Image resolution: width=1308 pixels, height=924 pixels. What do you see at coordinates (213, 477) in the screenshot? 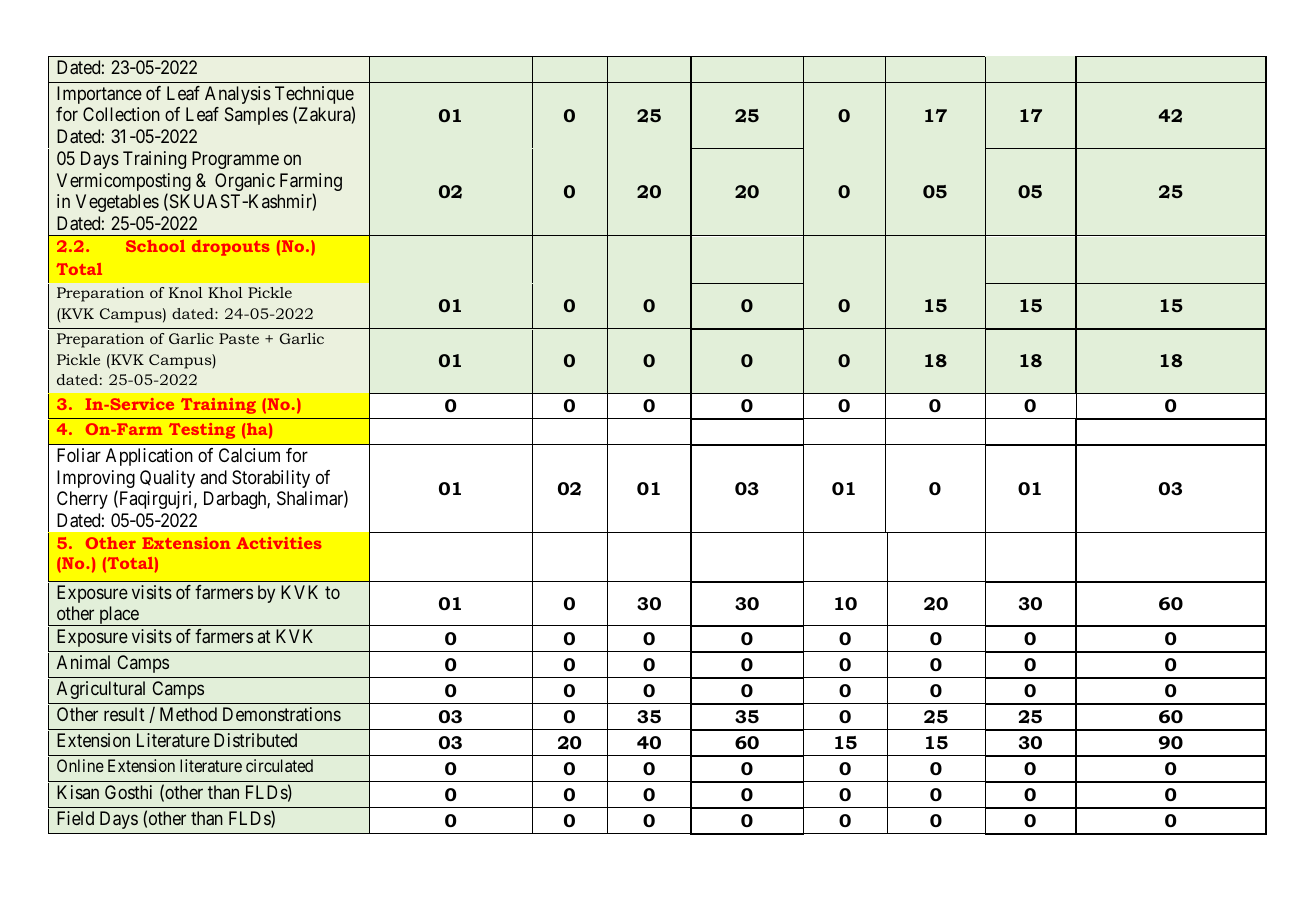
I see `and` at bounding box center [213, 477].
